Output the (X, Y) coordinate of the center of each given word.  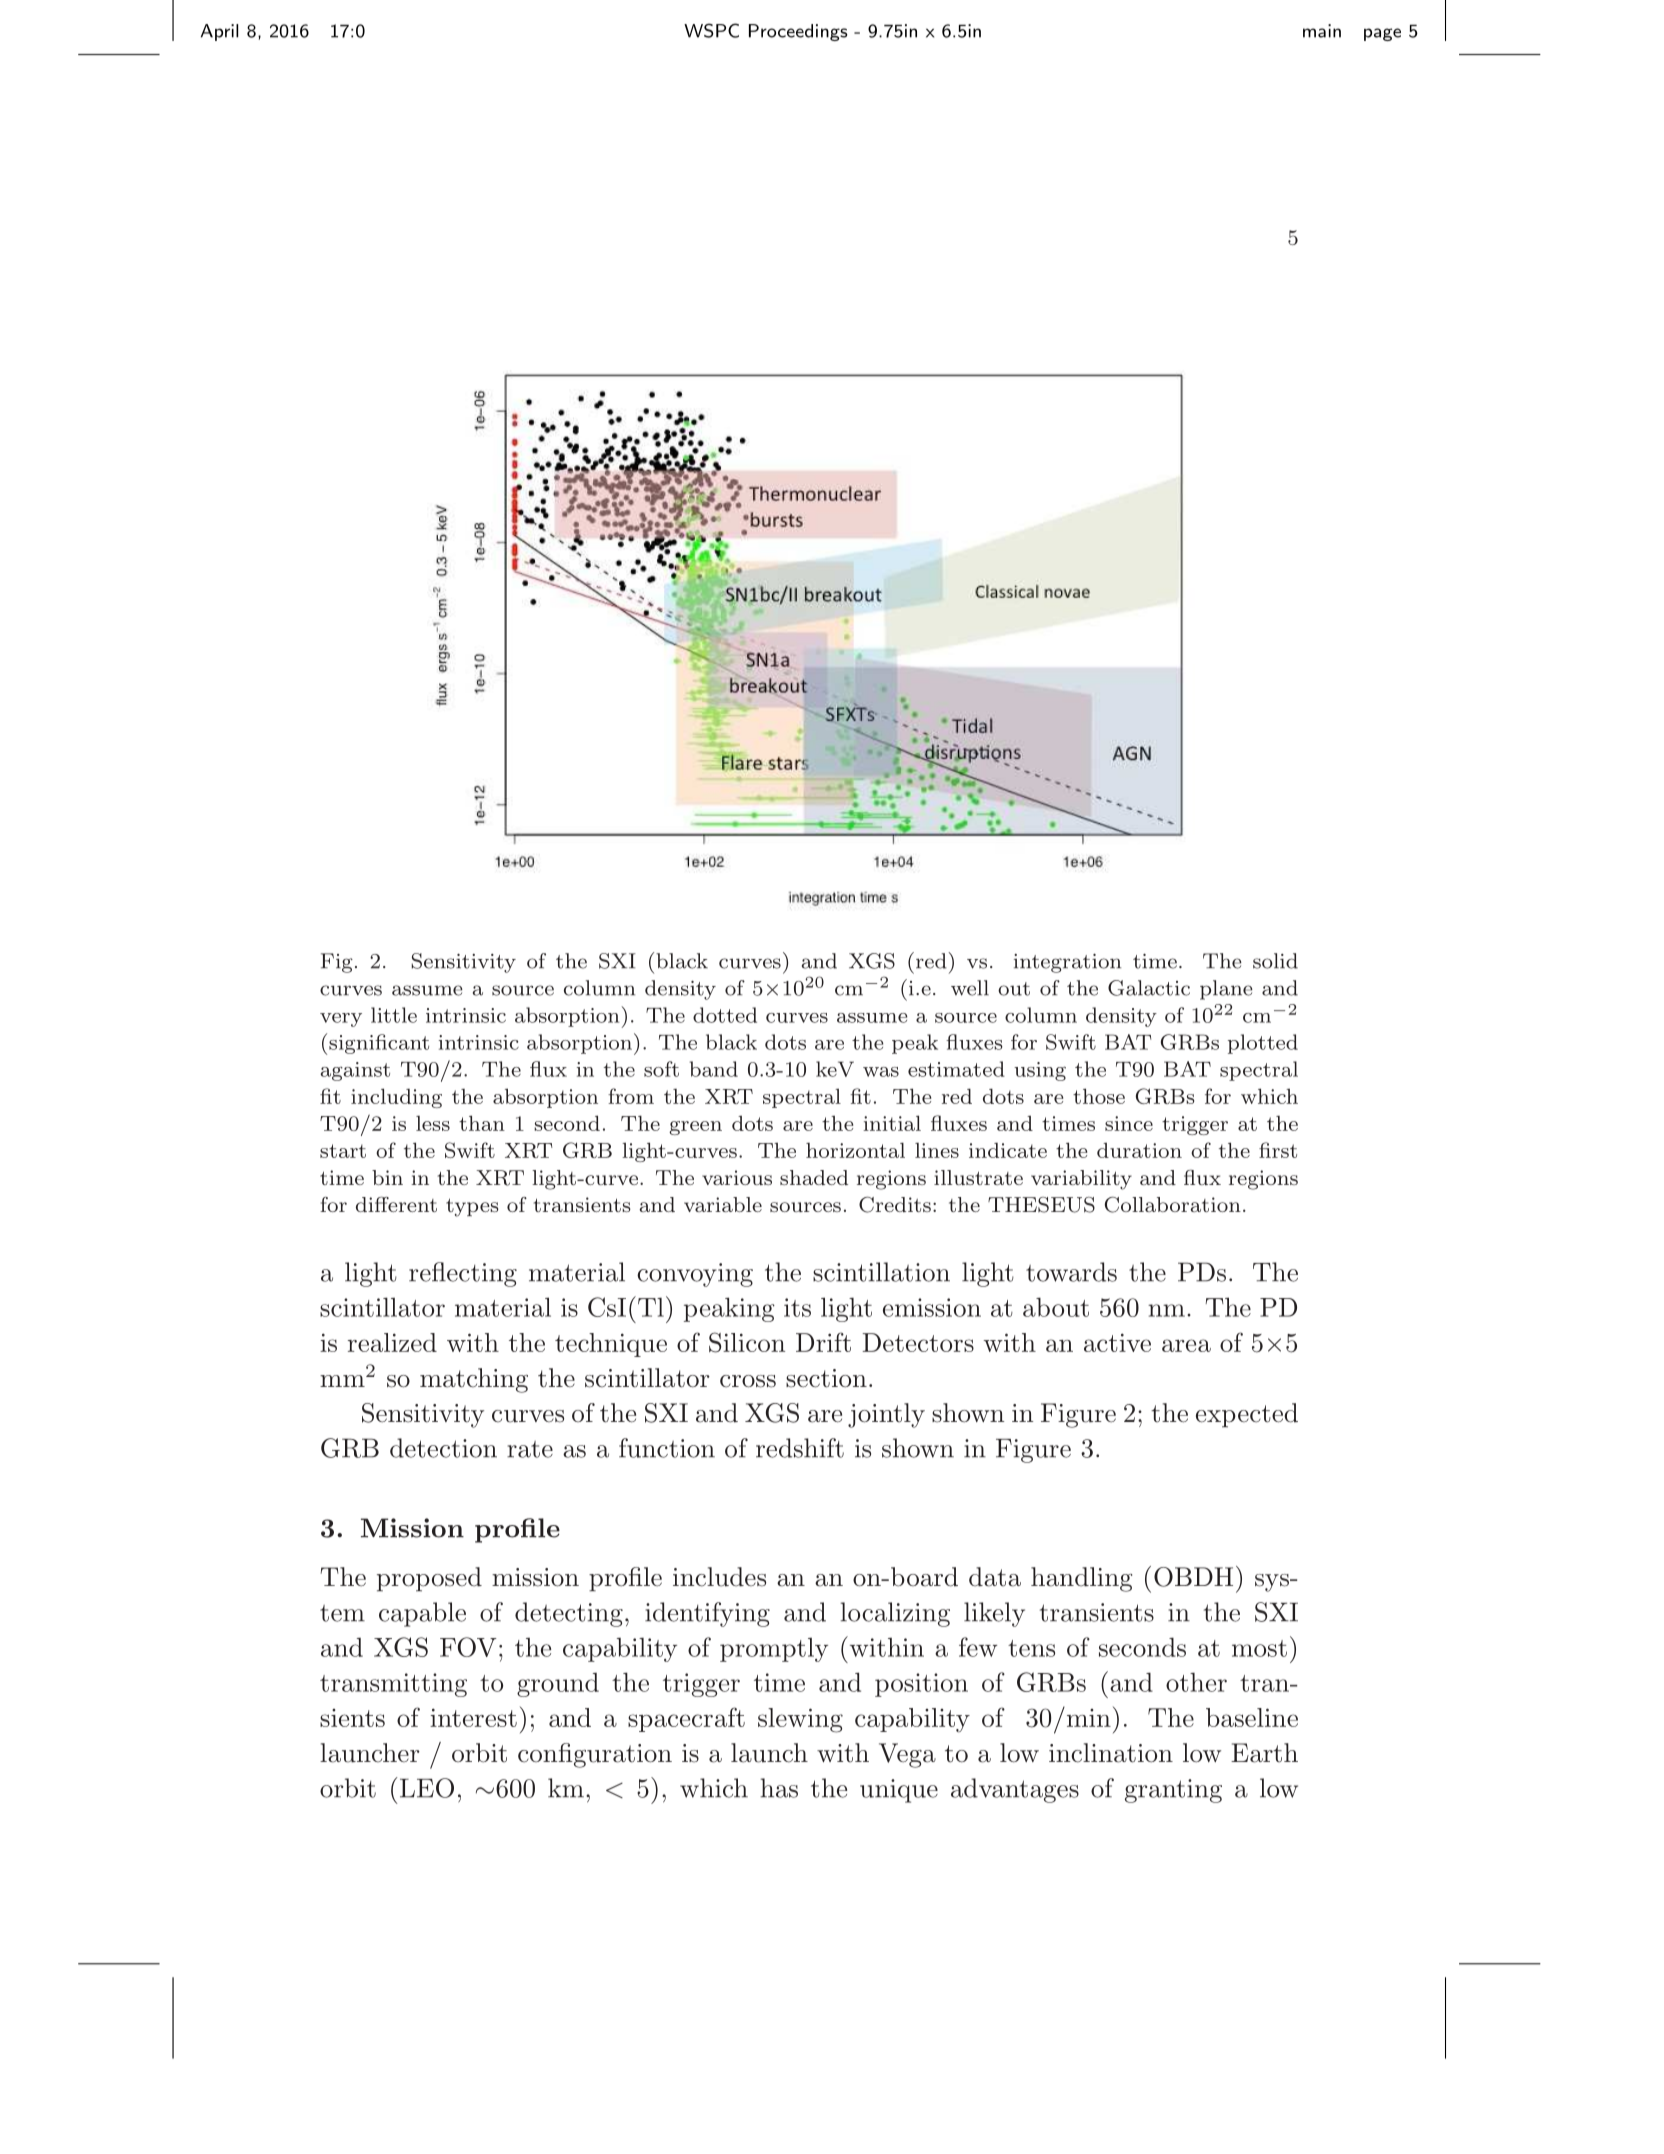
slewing (800, 1720)
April (219, 32)
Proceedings (798, 32)
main (1322, 31)
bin (387, 1177)
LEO (425, 1787)
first (1278, 1150)
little (394, 1015)
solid (1275, 961)
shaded (814, 1177)
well (970, 988)
